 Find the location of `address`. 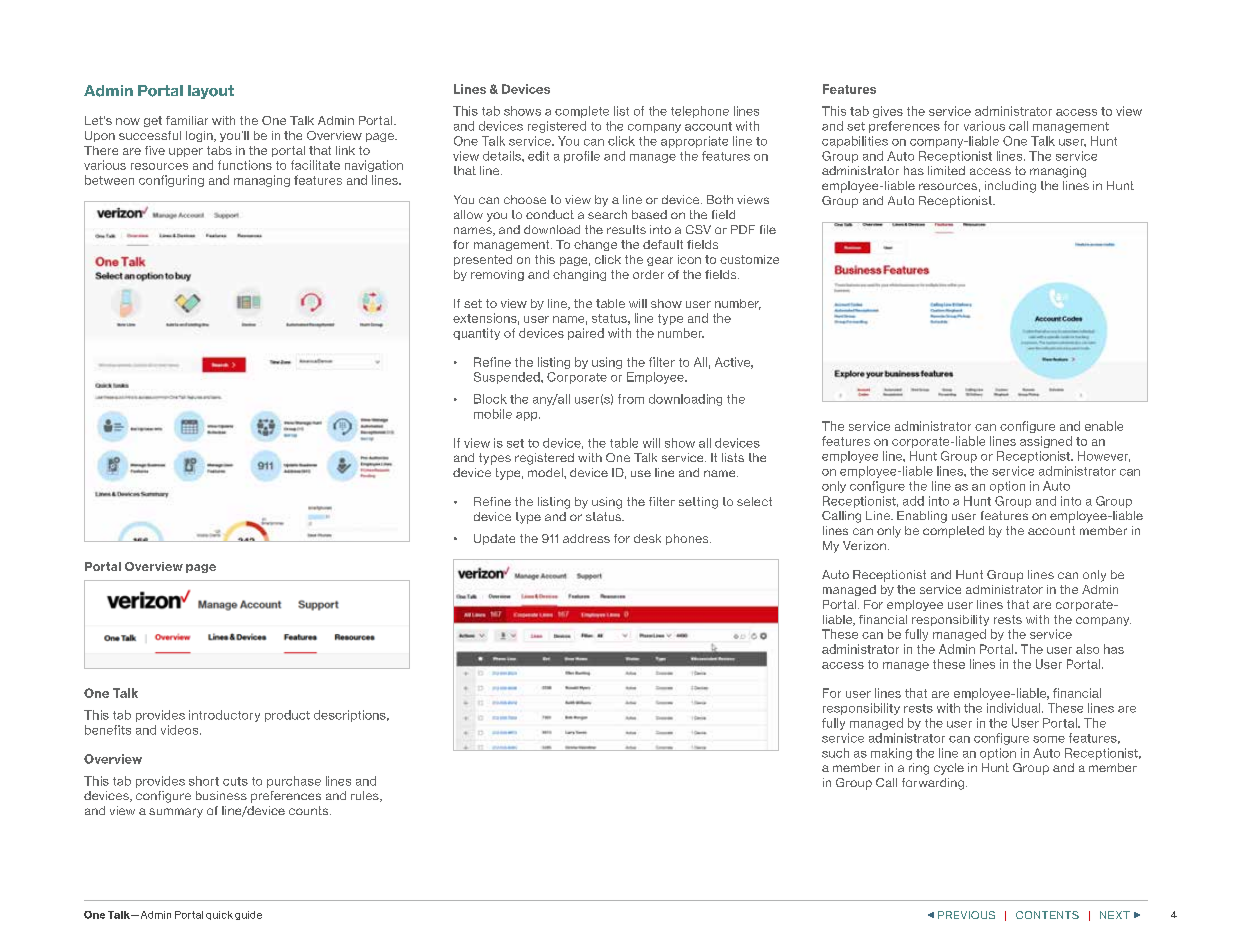

address is located at coordinates (586, 538).
